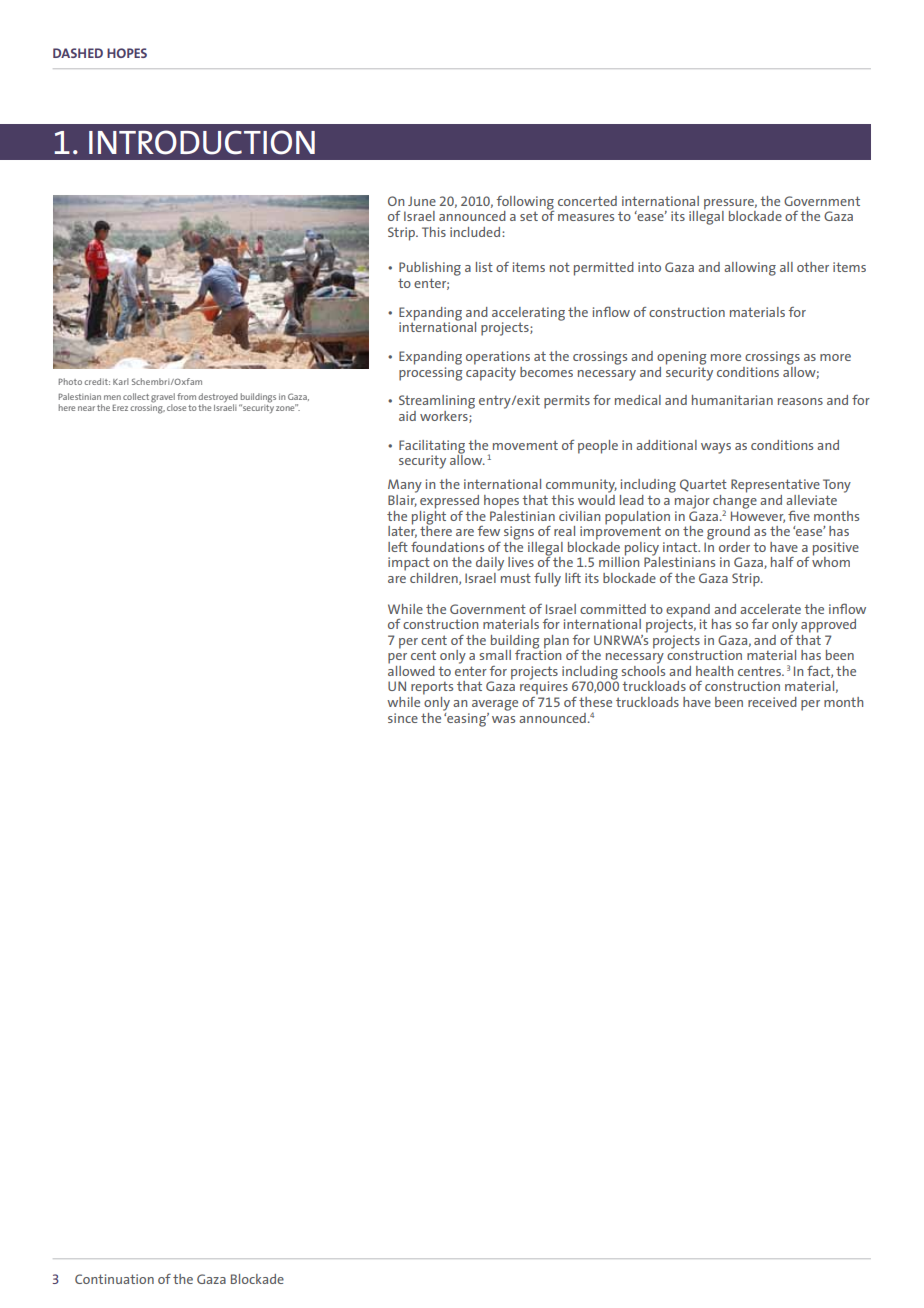 The image size is (924, 1308). What do you see at coordinates (202, 142) in the document?
I see `Introduction` at bounding box center [202, 142].
